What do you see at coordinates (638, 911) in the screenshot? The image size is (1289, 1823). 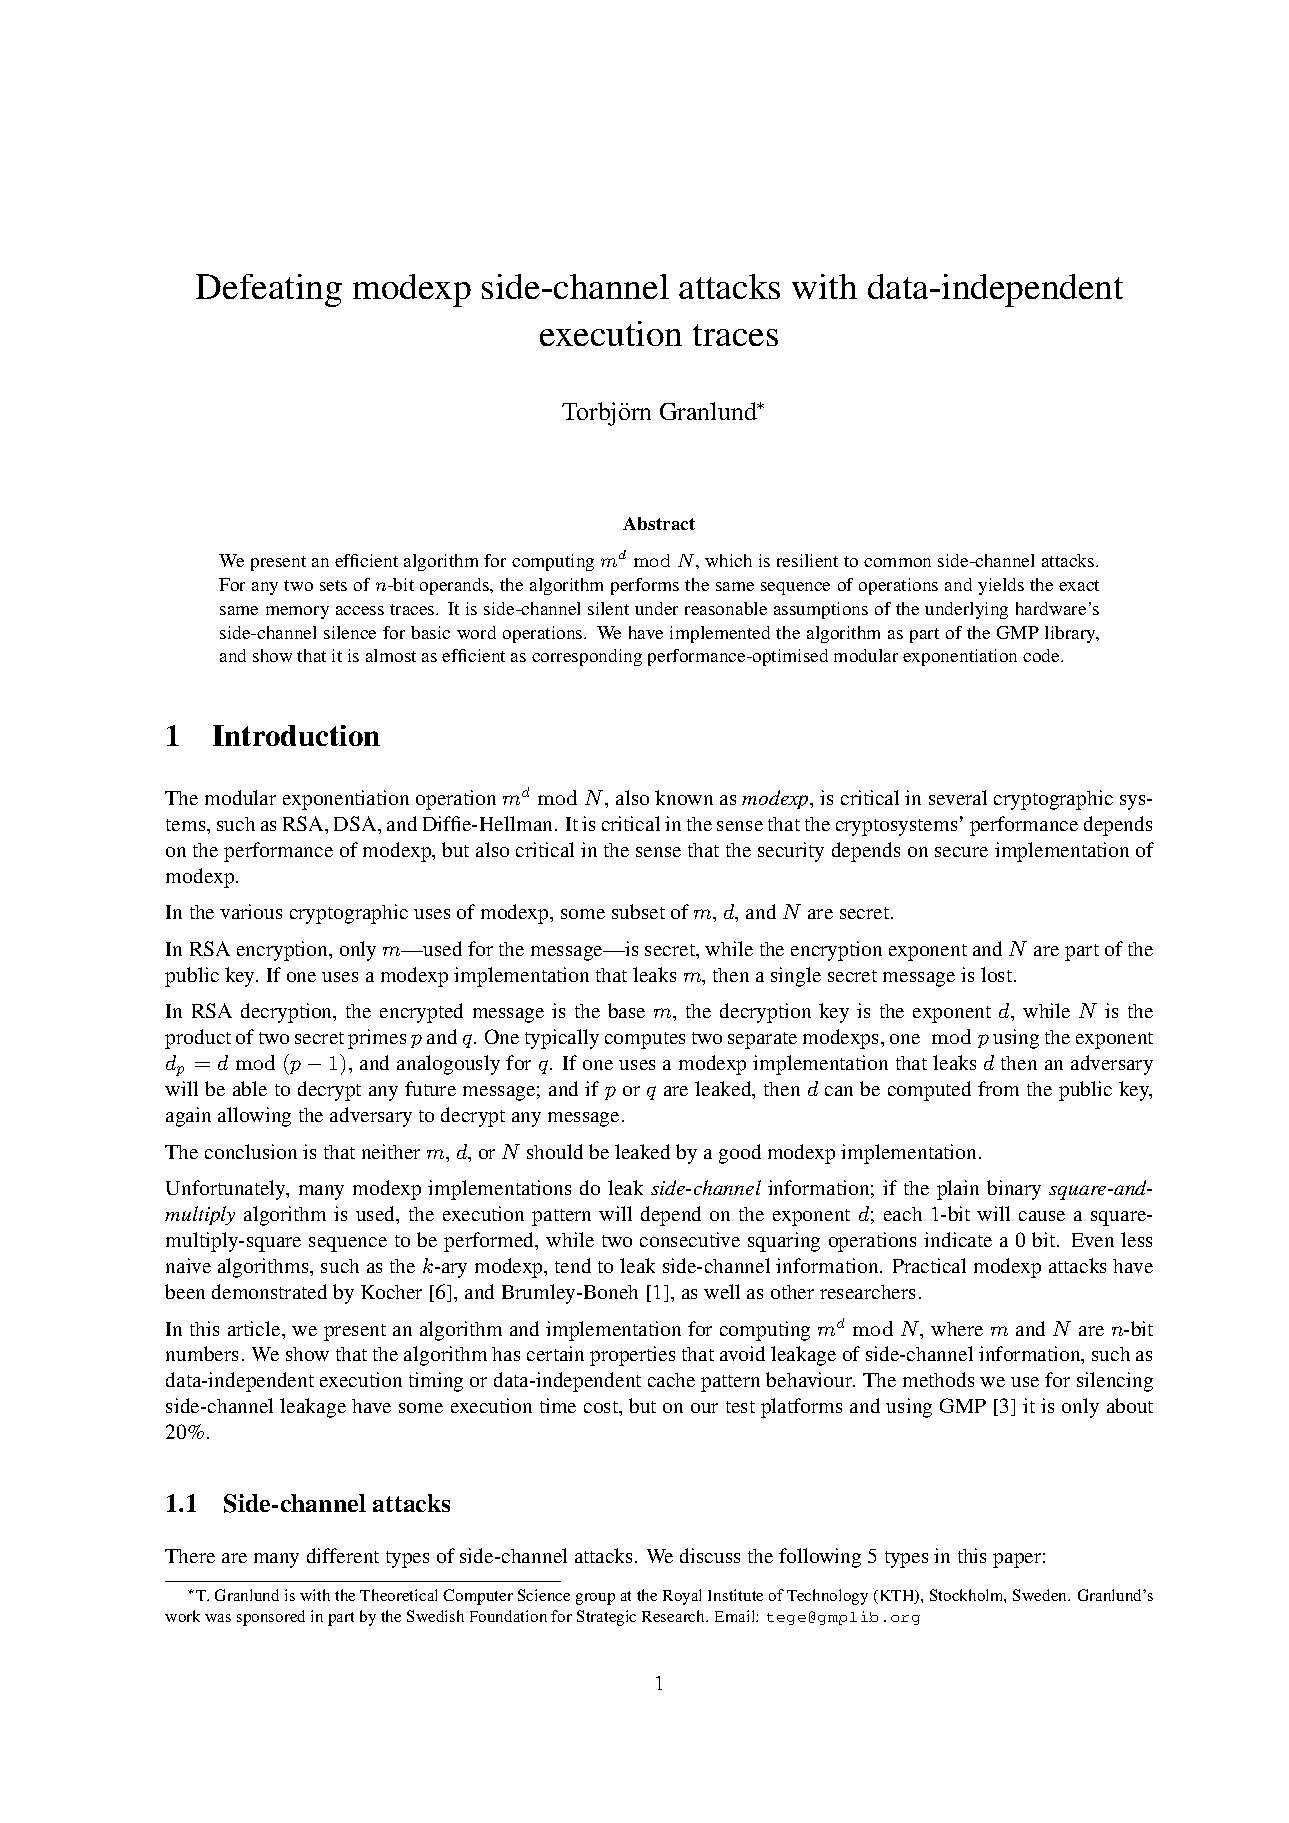 I see `subset` at bounding box center [638, 911].
